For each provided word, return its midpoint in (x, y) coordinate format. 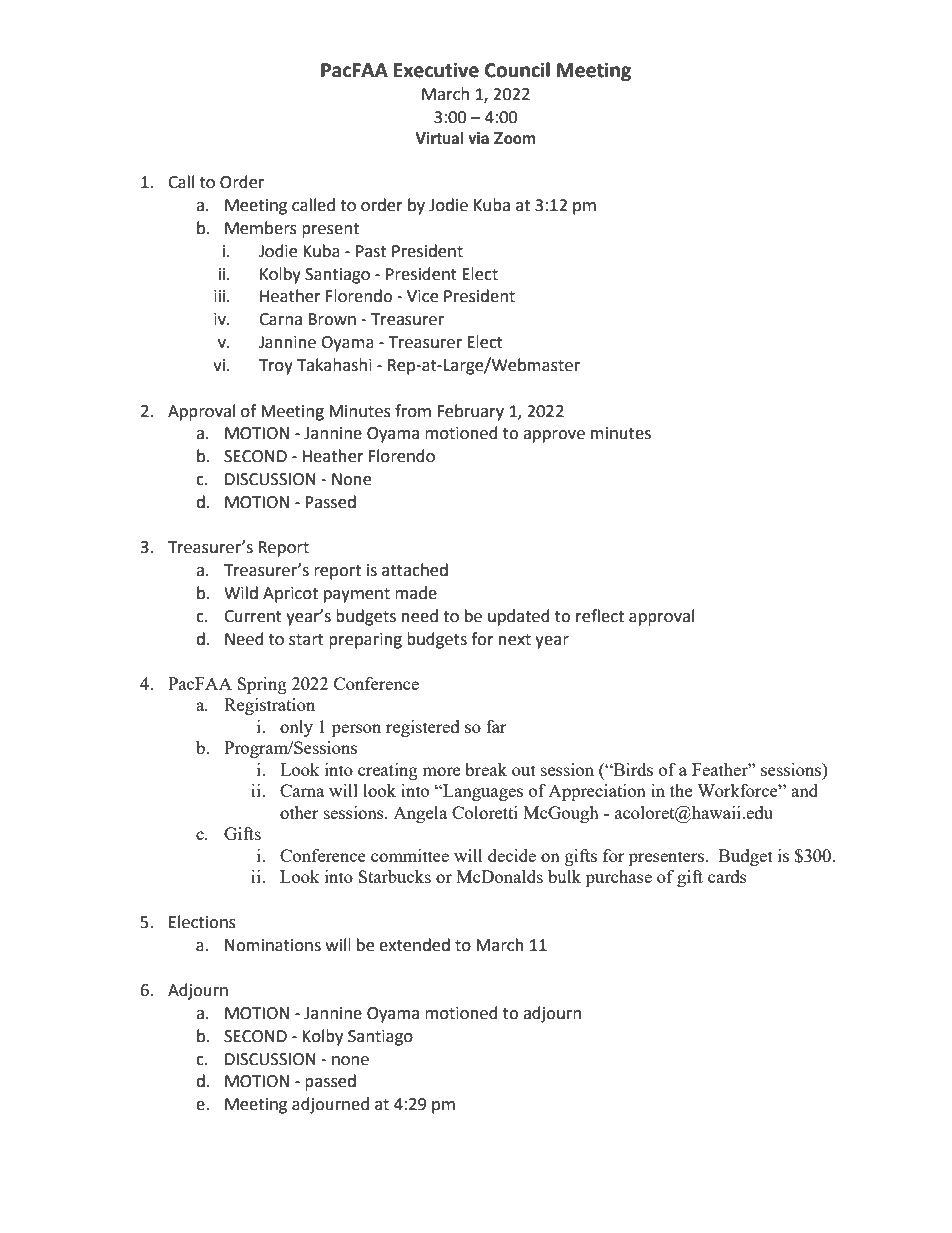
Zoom (515, 138)
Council (517, 70)
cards (727, 876)
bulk (564, 876)
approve (554, 436)
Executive (436, 70)
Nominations (273, 945)
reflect (600, 616)
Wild (241, 593)
